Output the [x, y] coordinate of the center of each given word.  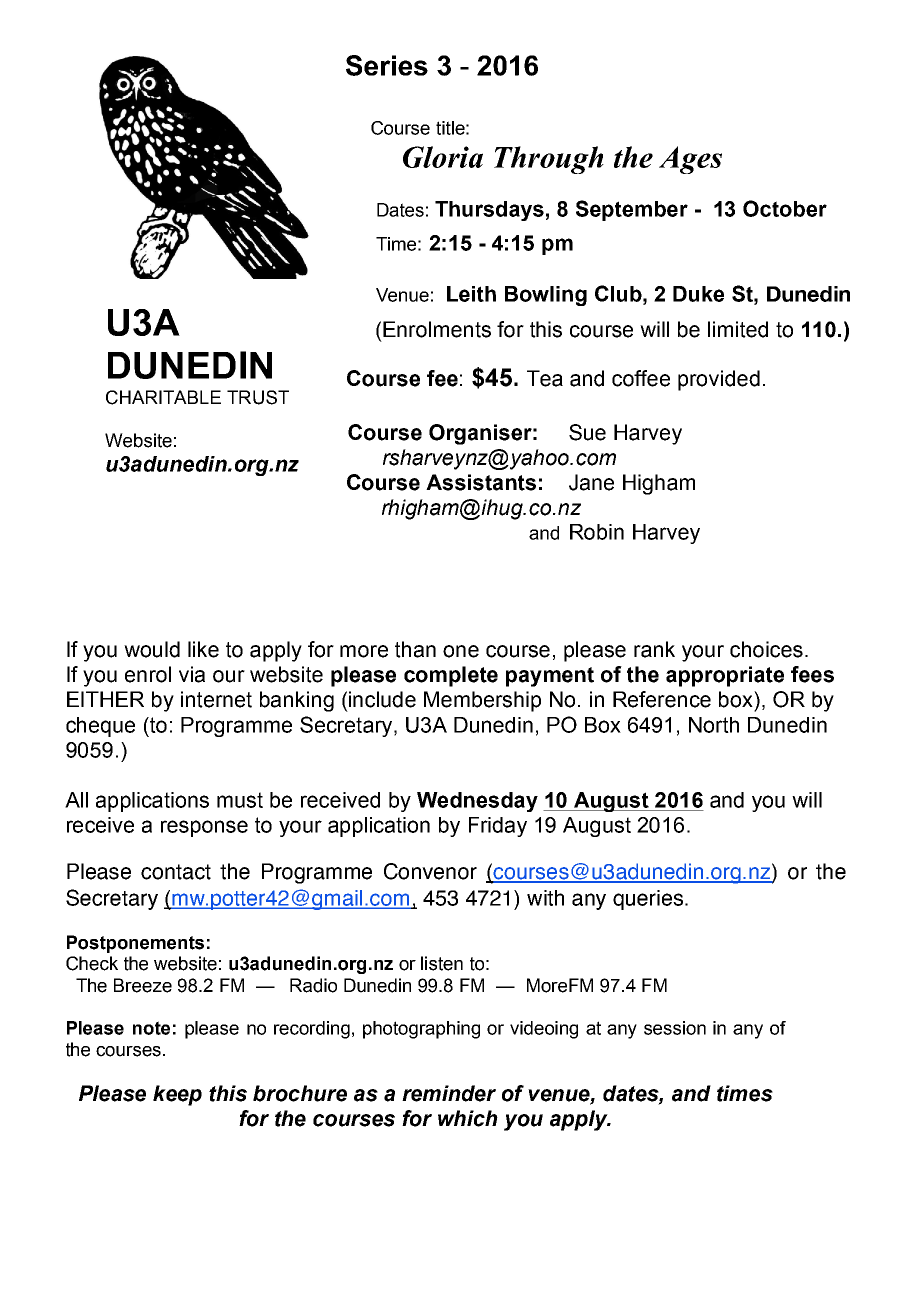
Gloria [443, 157]
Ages [690, 160]
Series [387, 65]
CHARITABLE [163, 397]
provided [719, 380]
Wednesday [477, 802]
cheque [100, 727]
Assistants [481, 482]
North [714, 725]
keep [177, 1095]
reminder [449, 1093]
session [675, 1028]
